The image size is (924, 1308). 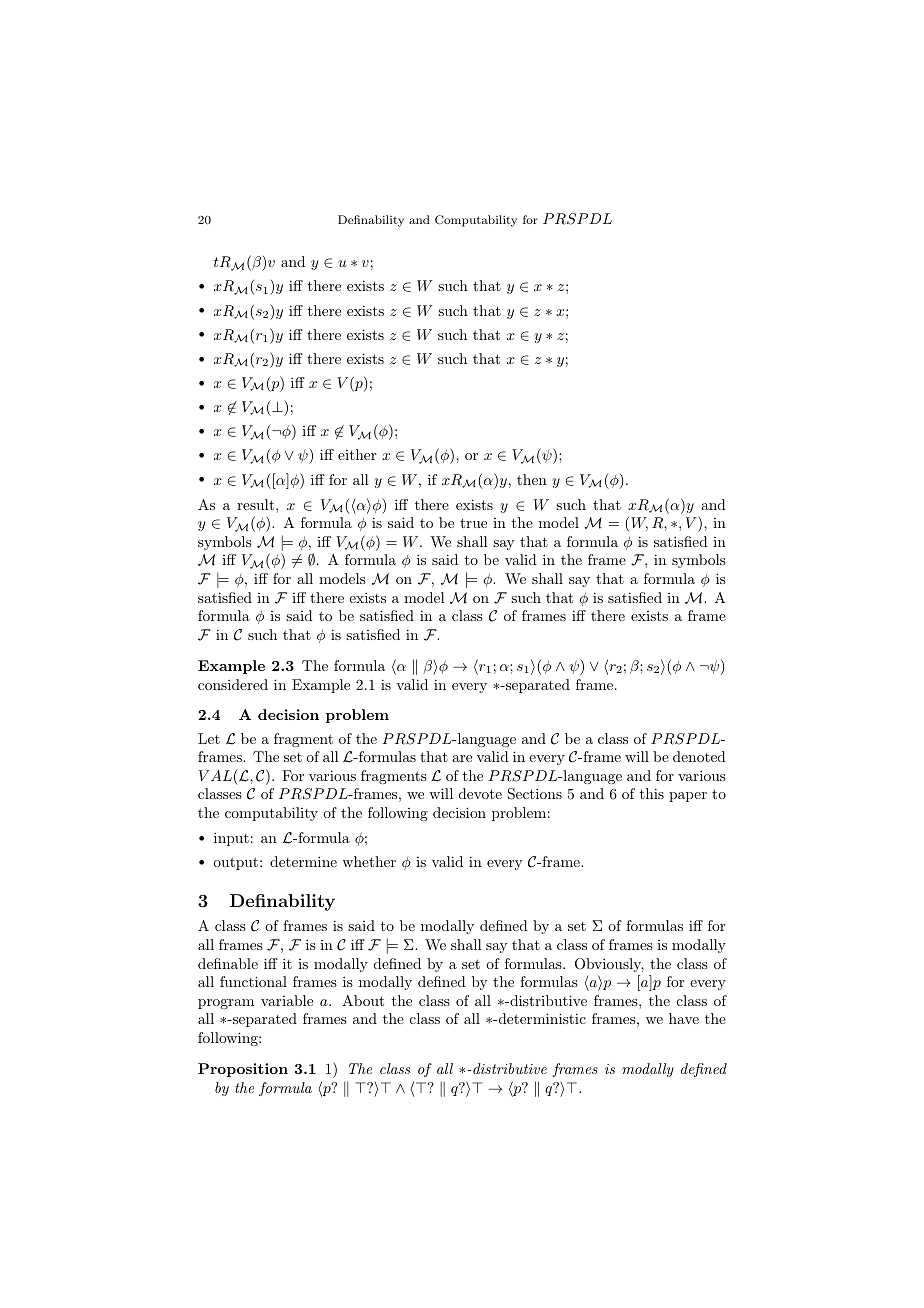 What do you see at coordinates (473, 523) in the screenshot?
I see `true` at bounding box center [473, 523].
